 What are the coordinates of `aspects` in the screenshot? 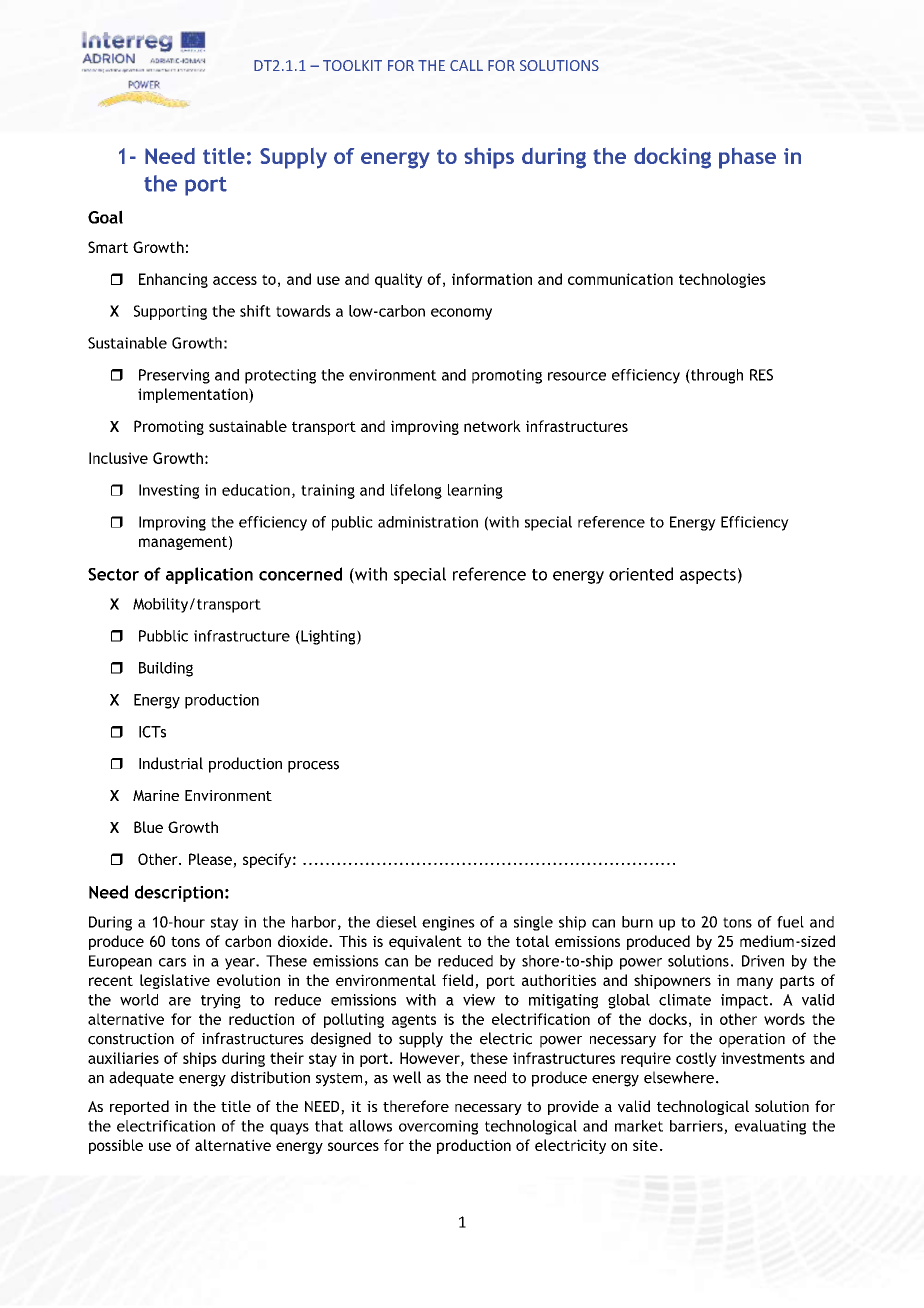 It's located at (708, 576).
